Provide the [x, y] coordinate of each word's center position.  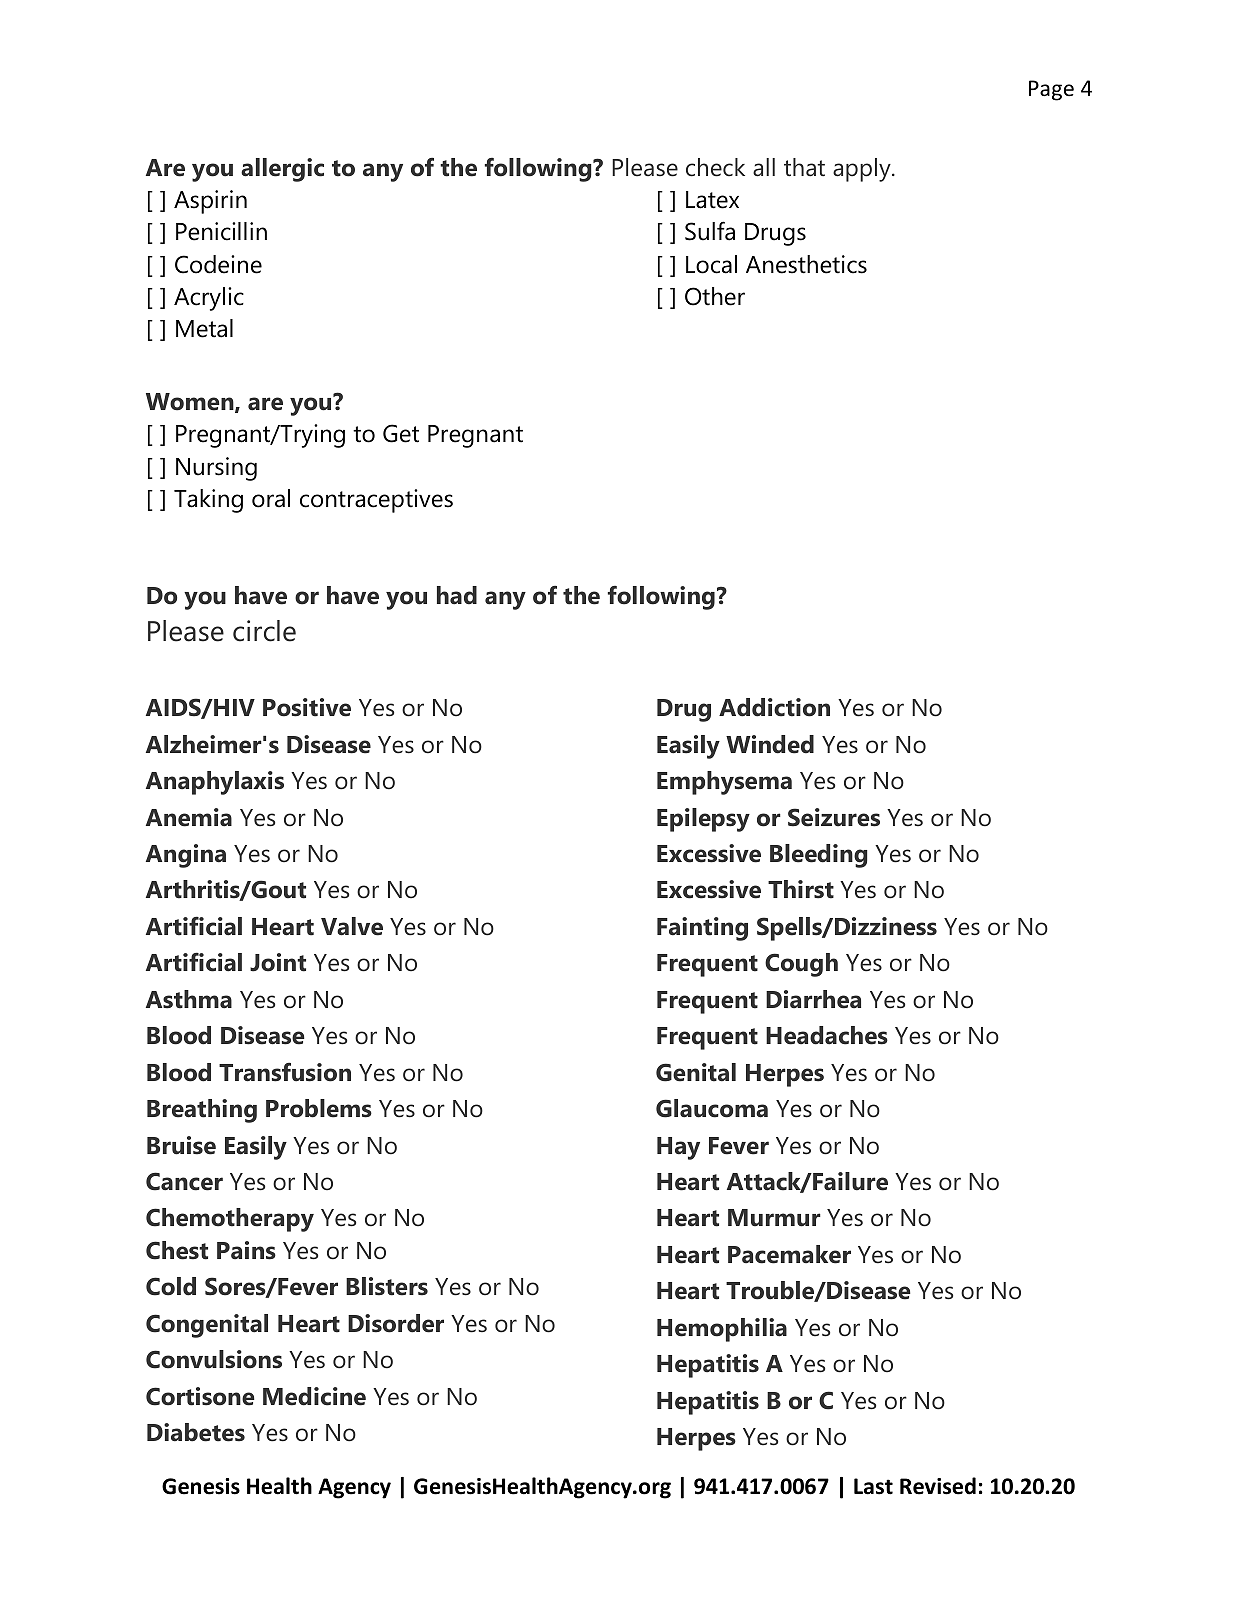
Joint [278, 962]
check [715, 167]
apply [863, 170]
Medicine [314, 1396]
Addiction [774, 707]
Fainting [702, 929]
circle [264, 631]
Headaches [827, 1035]
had [457, 595]
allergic [282, 170]
